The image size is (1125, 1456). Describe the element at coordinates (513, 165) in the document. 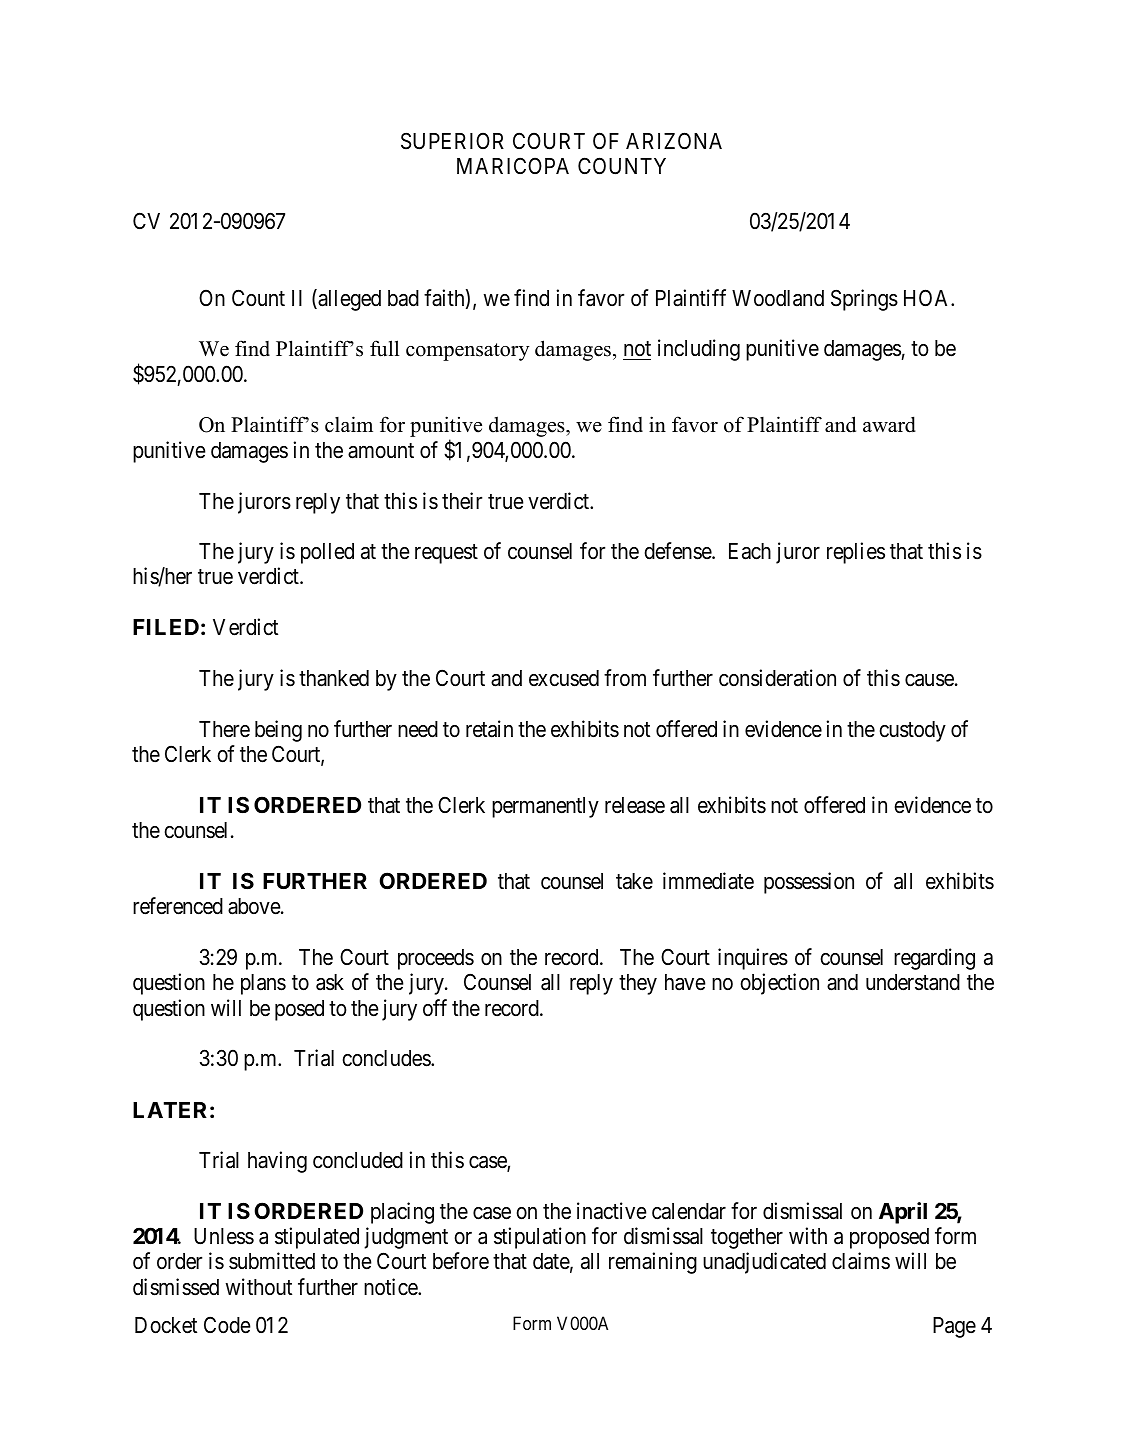

I see `MARICOPA` at that location.
